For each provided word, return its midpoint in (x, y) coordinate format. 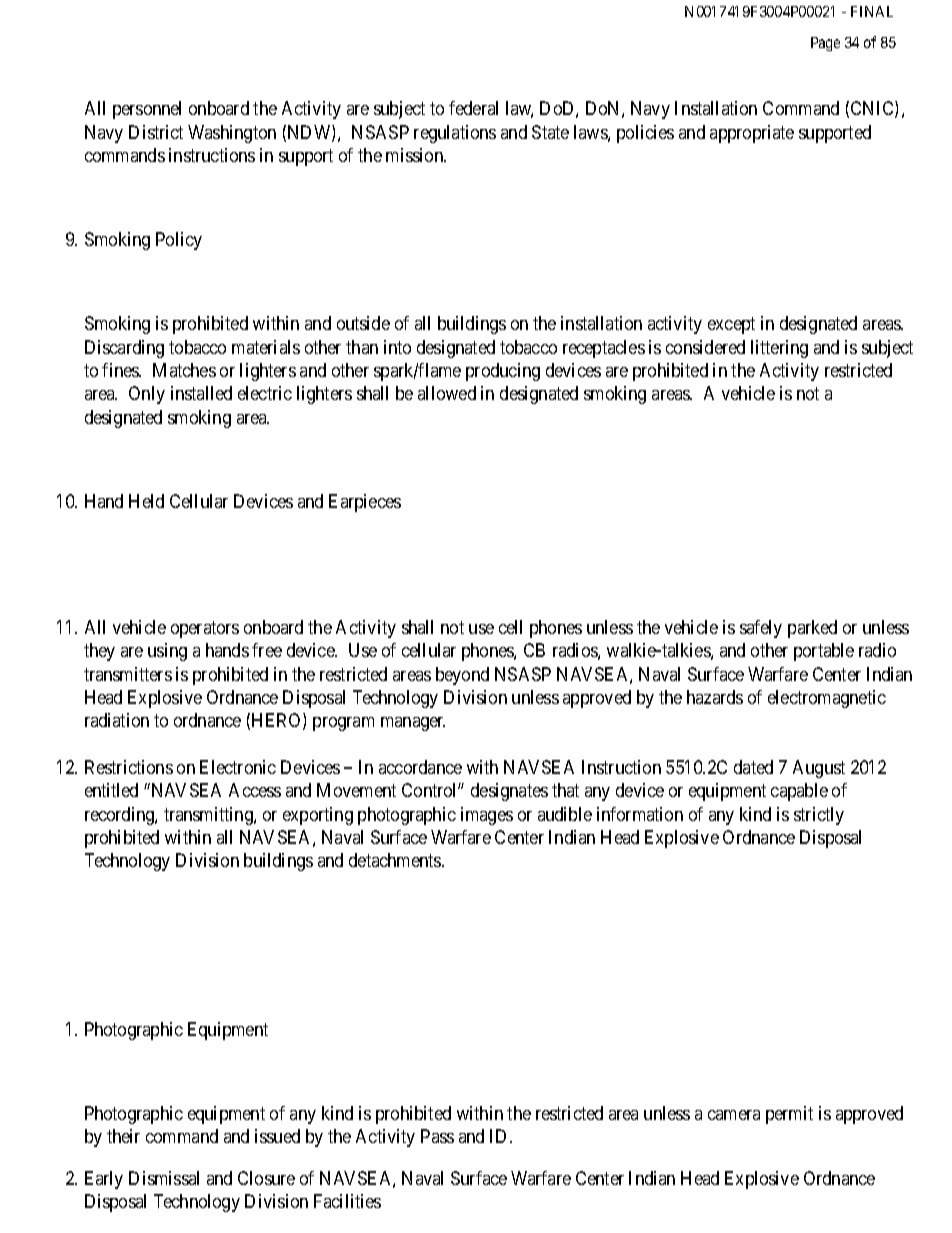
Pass (437, 1136)
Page (825, 44)
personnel (147, 110)
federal (473, 108)
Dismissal (164, 1178)
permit (789, 1115)
